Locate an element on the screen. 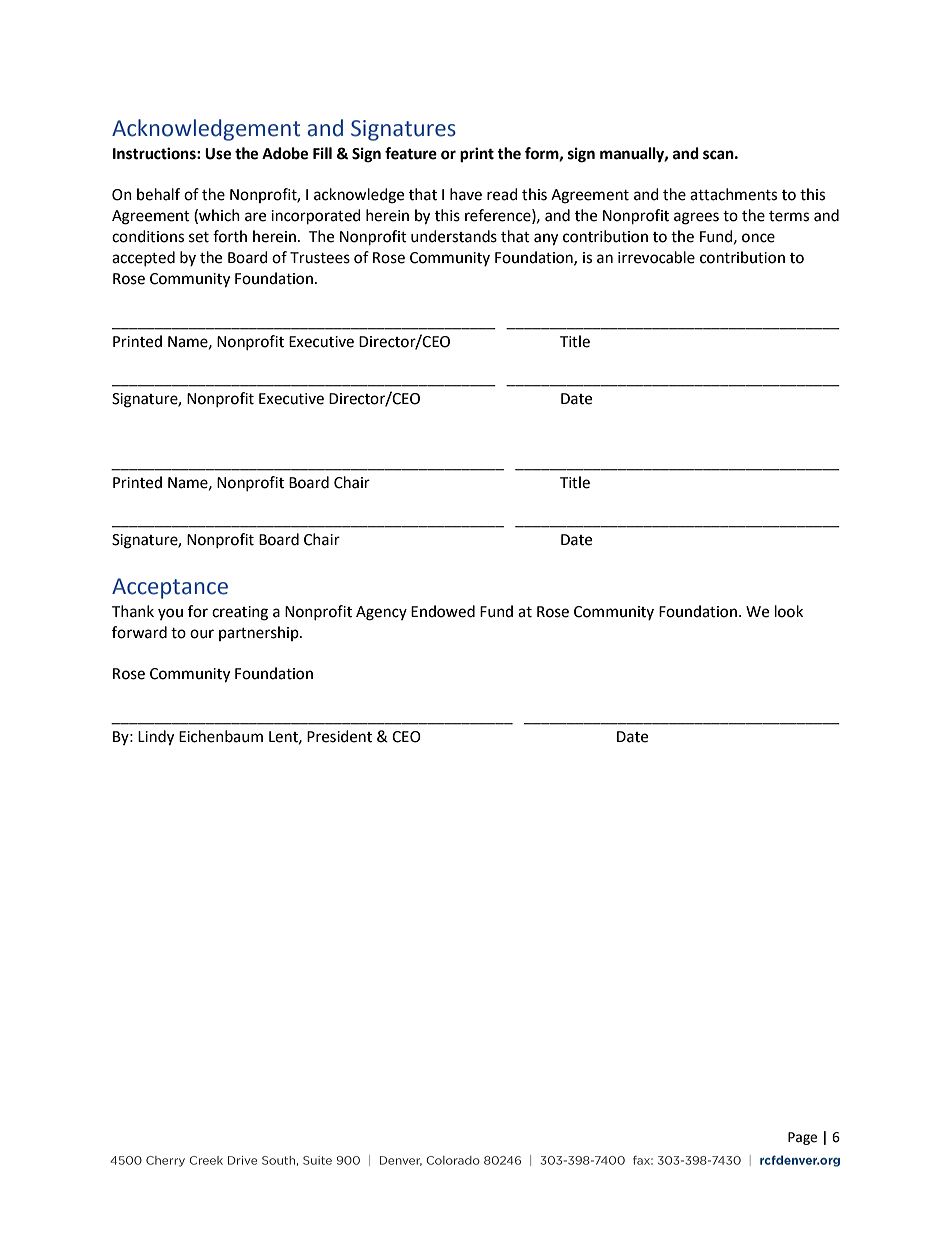 The height and width of the screenshot is (1233, 952). attachments is located at coordinates (733, 194).
